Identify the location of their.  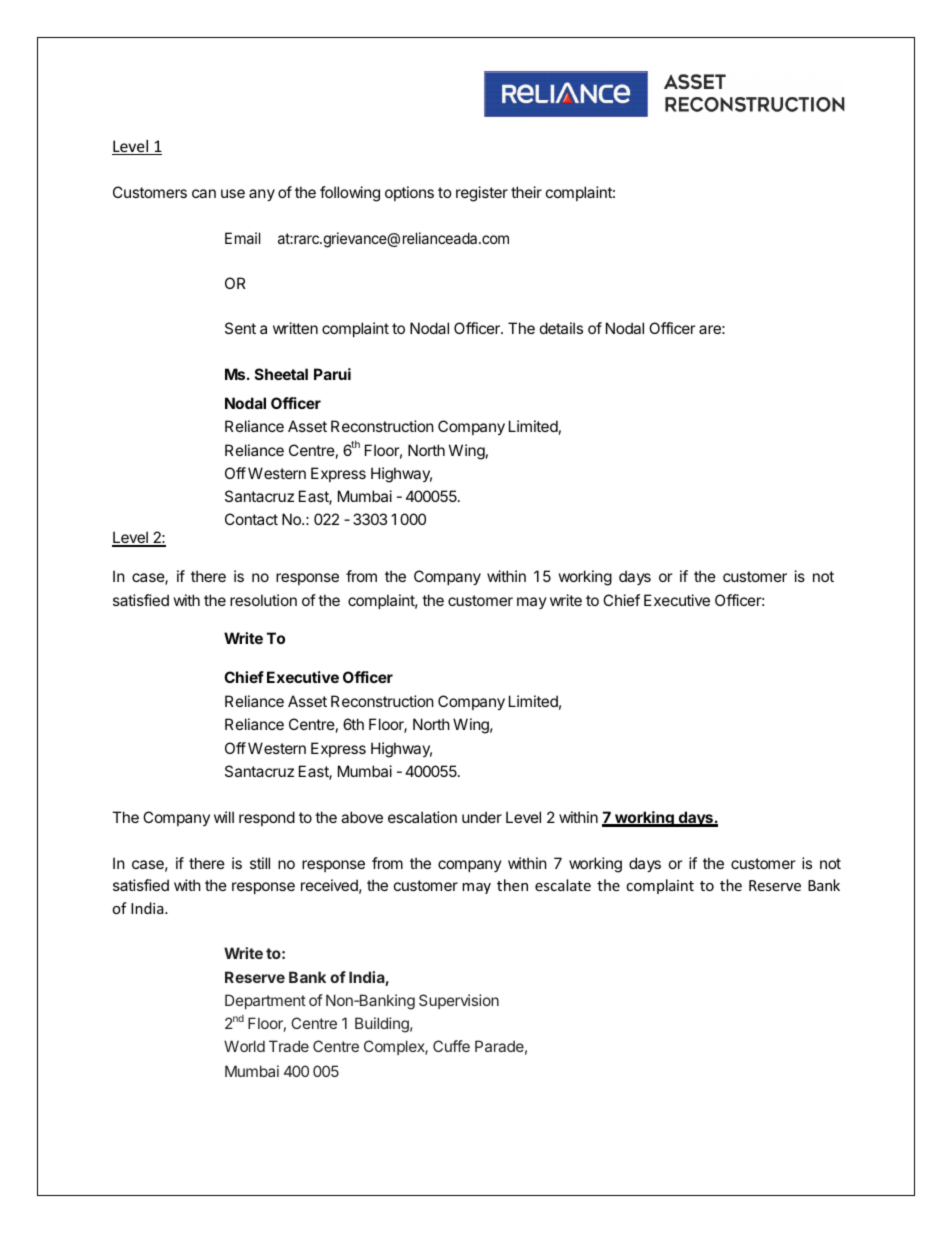
(526, 192).
